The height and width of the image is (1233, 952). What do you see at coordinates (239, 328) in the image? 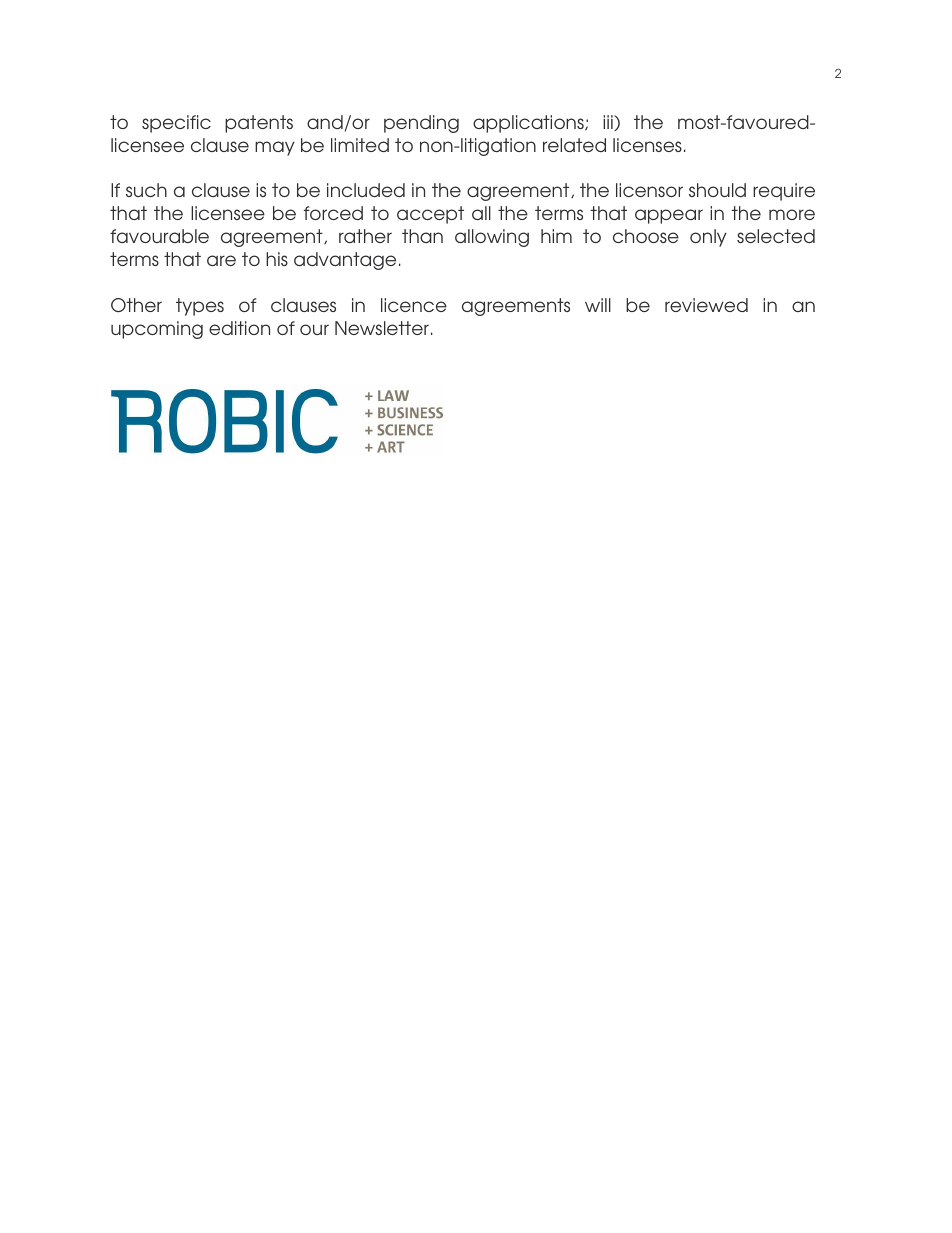
I see `edition` at bounding box center [239, 328].
